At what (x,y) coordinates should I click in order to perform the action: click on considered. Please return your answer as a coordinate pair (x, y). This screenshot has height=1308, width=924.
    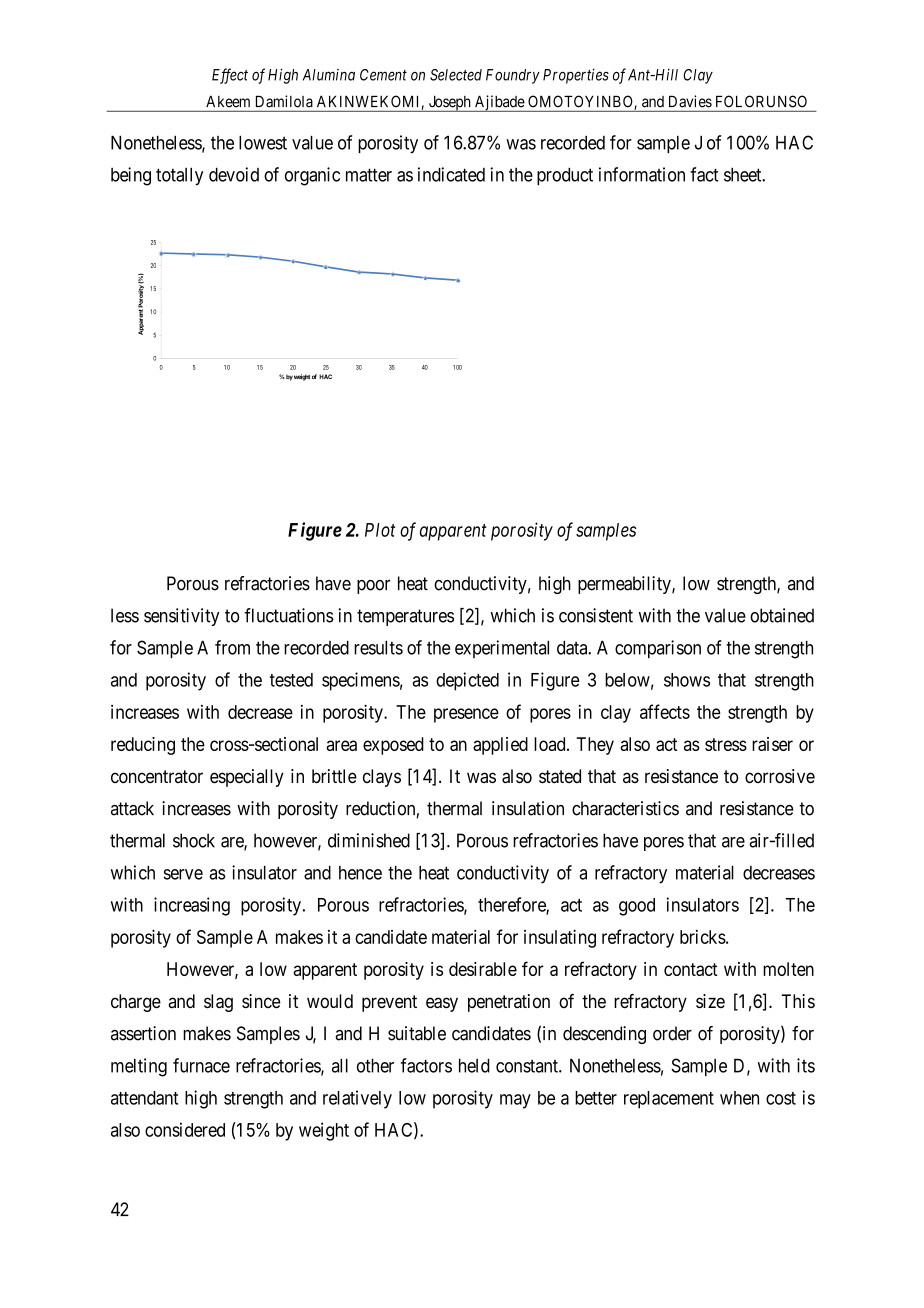
    Looking at the image, I should click on (185, 1129).
